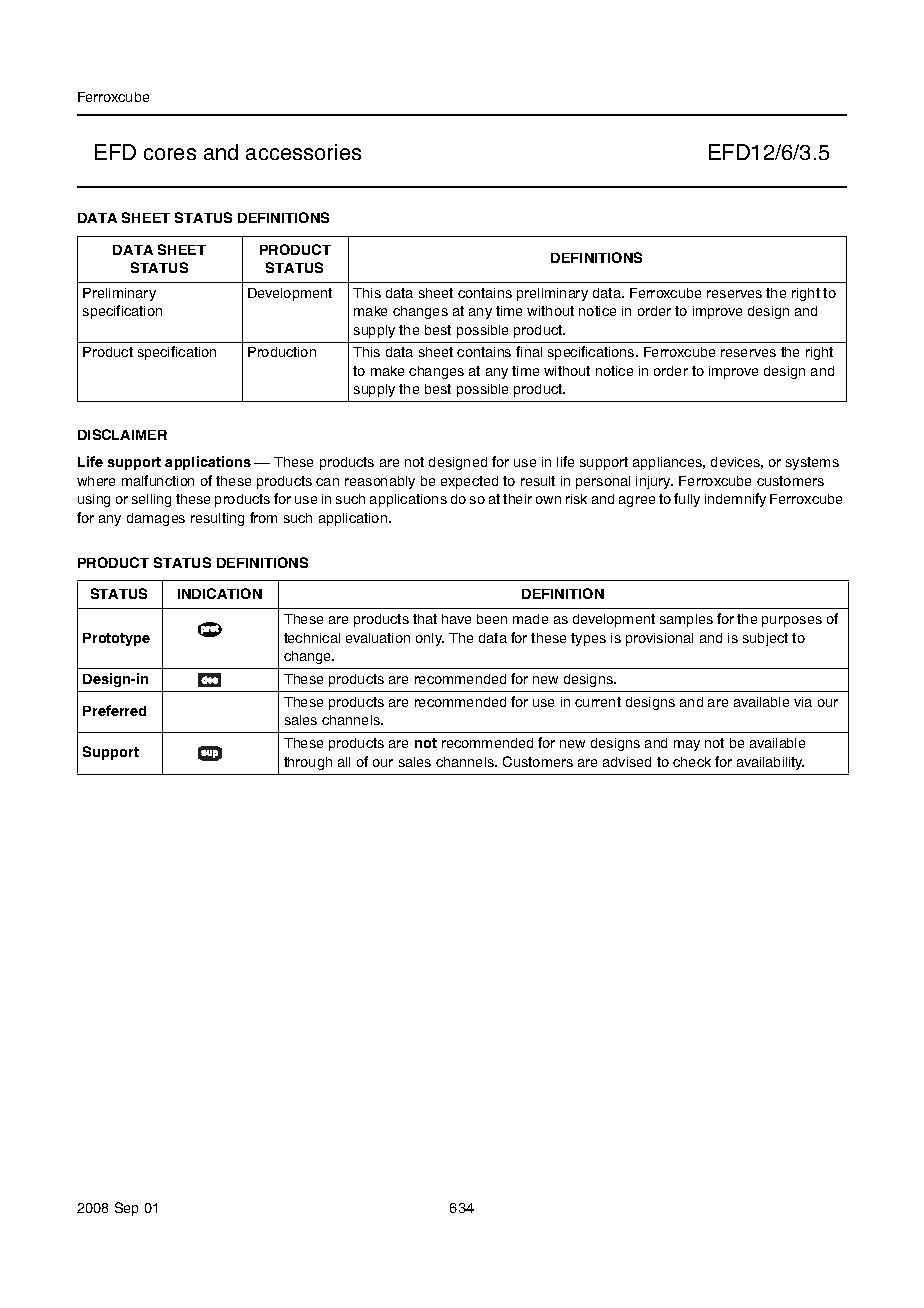 This page has width=924, height=1308. What do you see at coordinates (735, 500) in the page?
I see `indemnify` at bounding box center [735, 500].
